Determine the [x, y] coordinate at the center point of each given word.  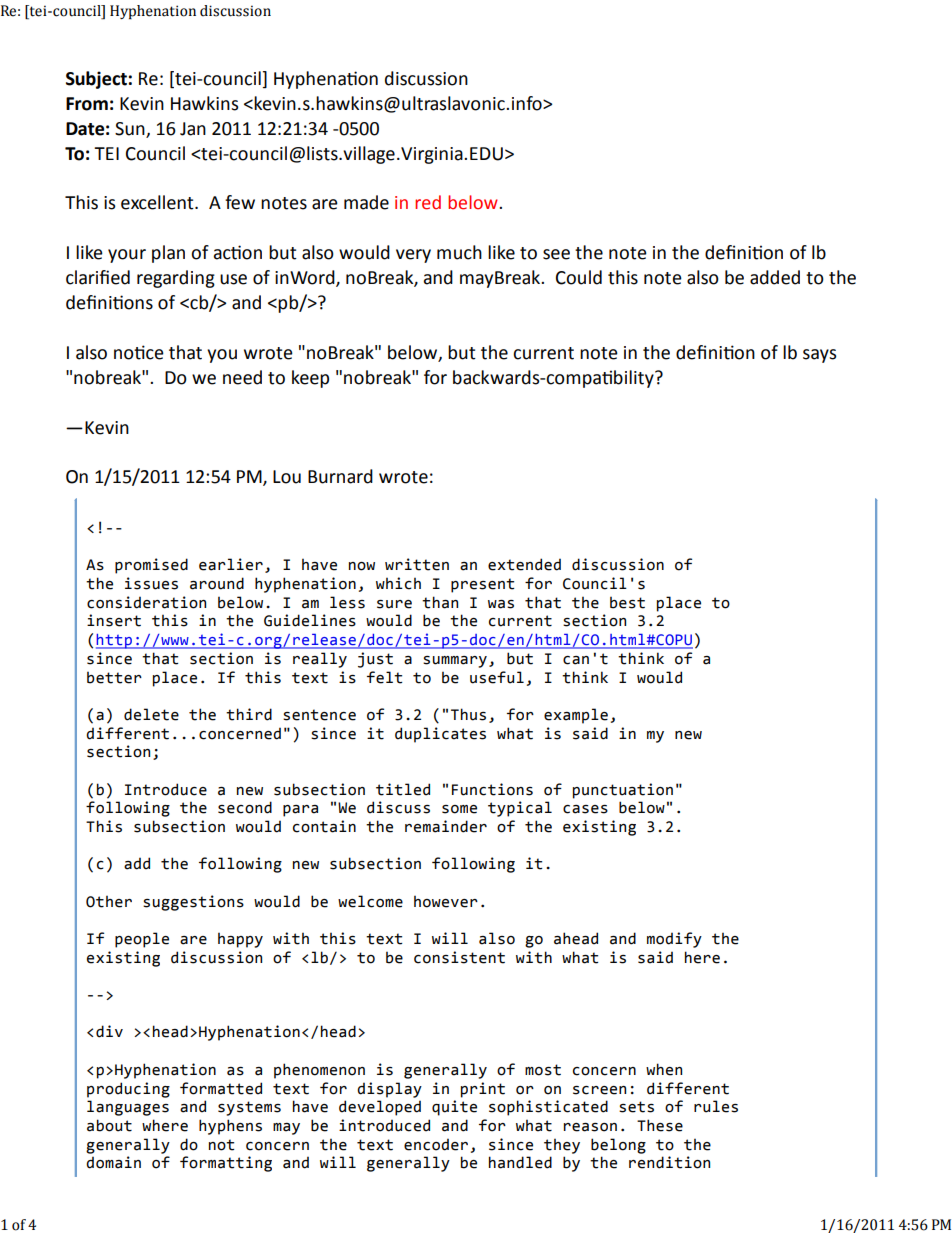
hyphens [230, 1127]
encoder [436, 1144]
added [775, 277]
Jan [193, 129]
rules [716, 1106]
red [428, 202]
